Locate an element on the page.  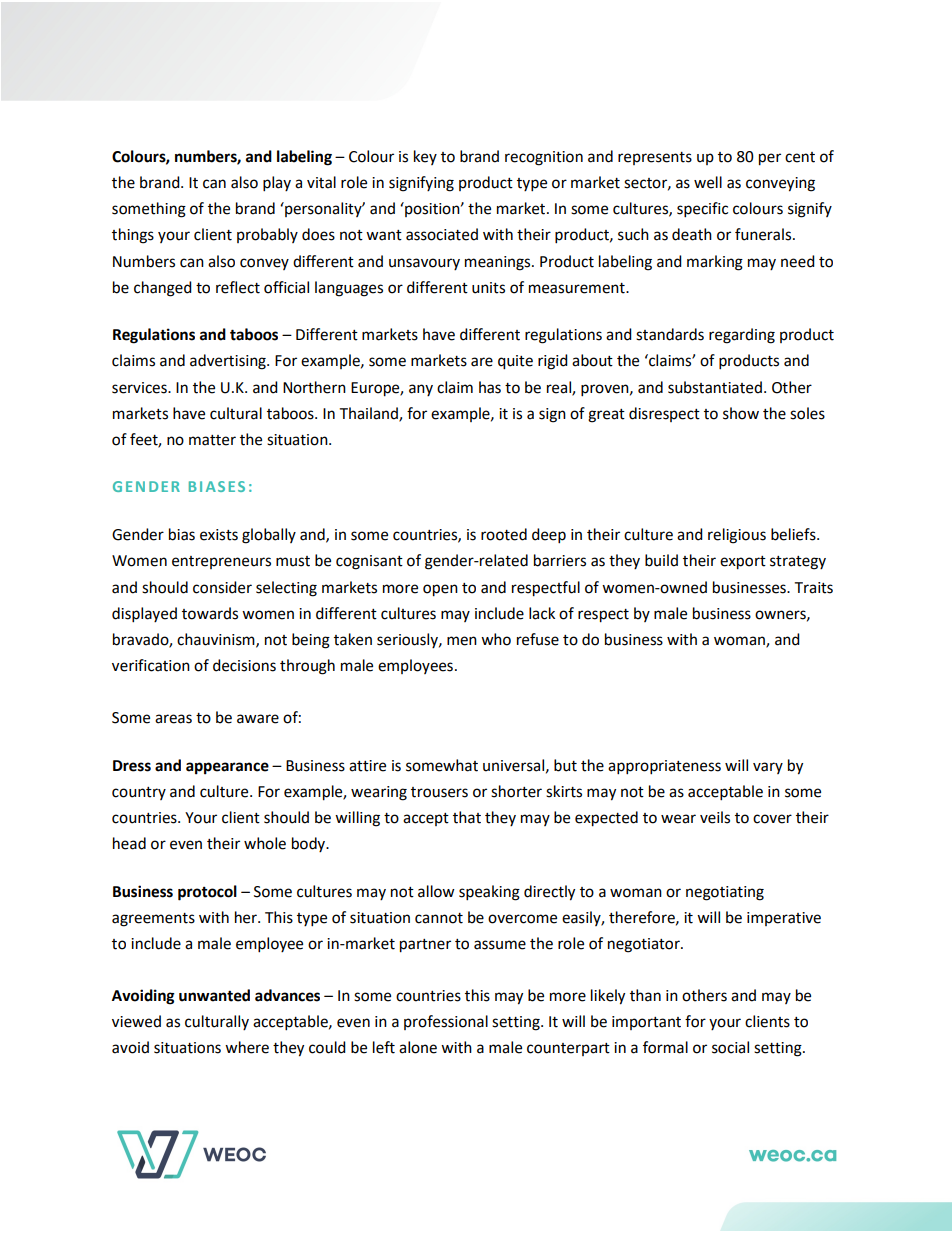
social is located at coordinates (730, 1047).
